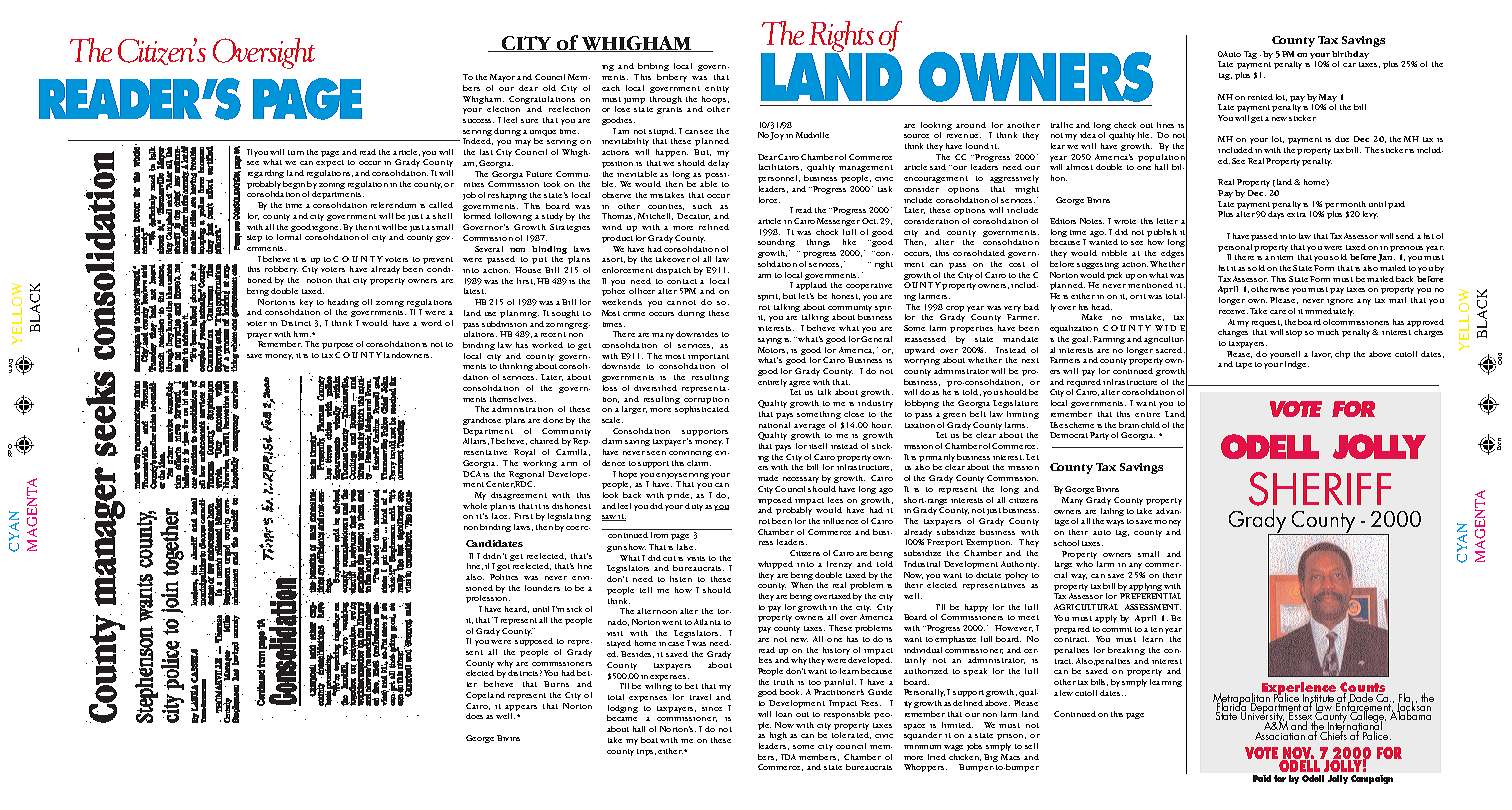  I want to click on does, so click(474, 716).
